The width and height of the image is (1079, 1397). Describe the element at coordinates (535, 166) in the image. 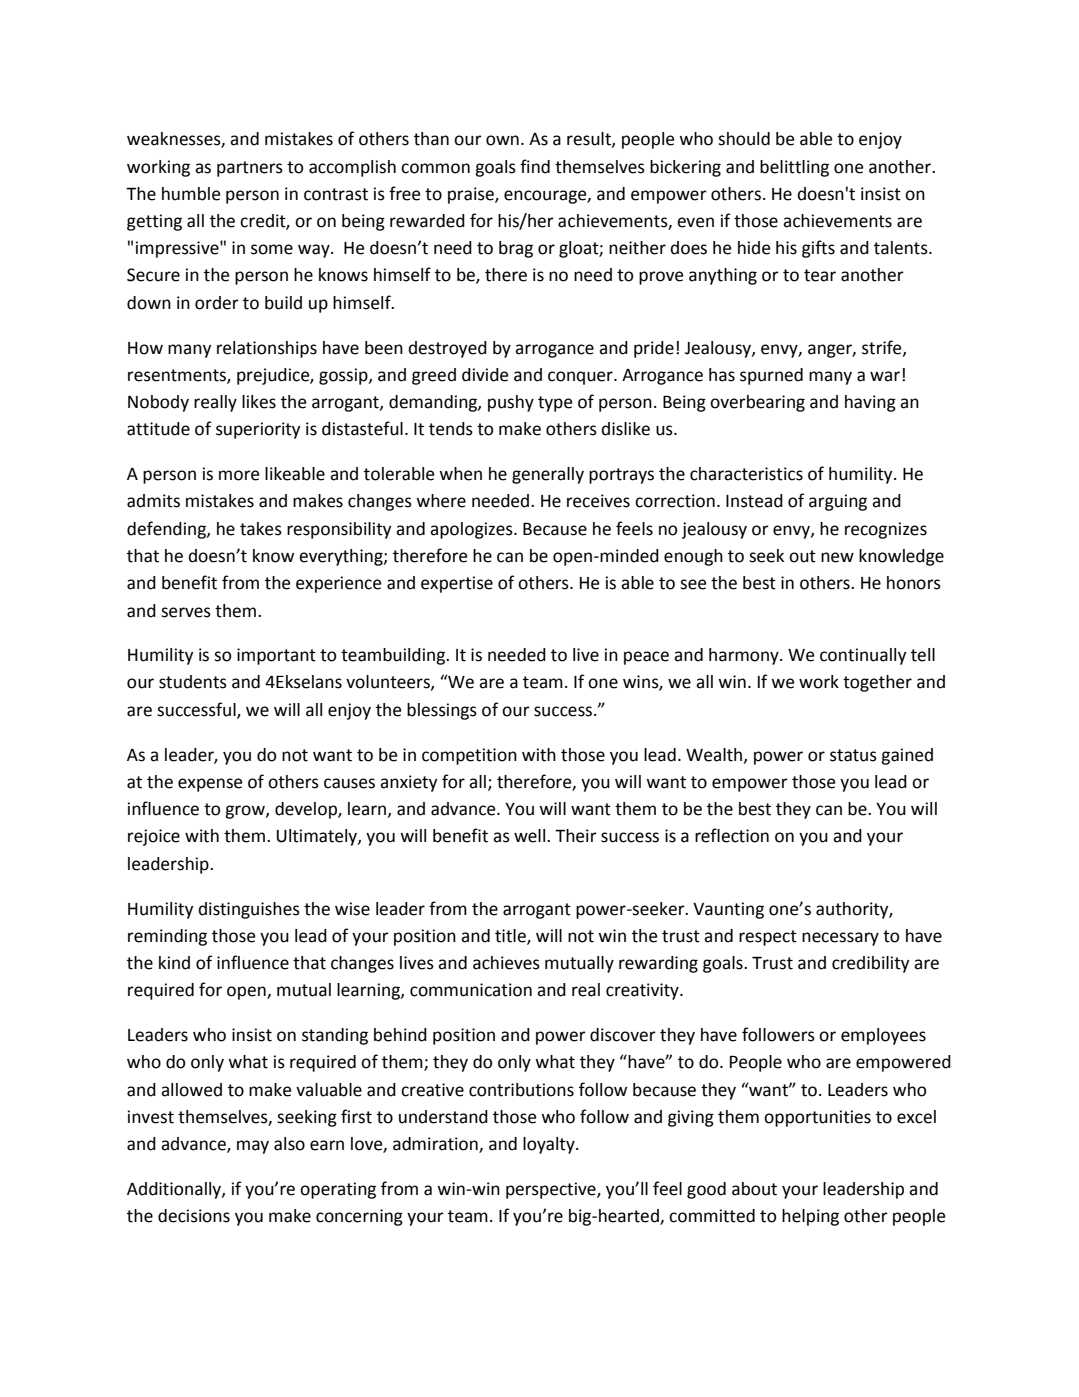

I see `find` at that location.
